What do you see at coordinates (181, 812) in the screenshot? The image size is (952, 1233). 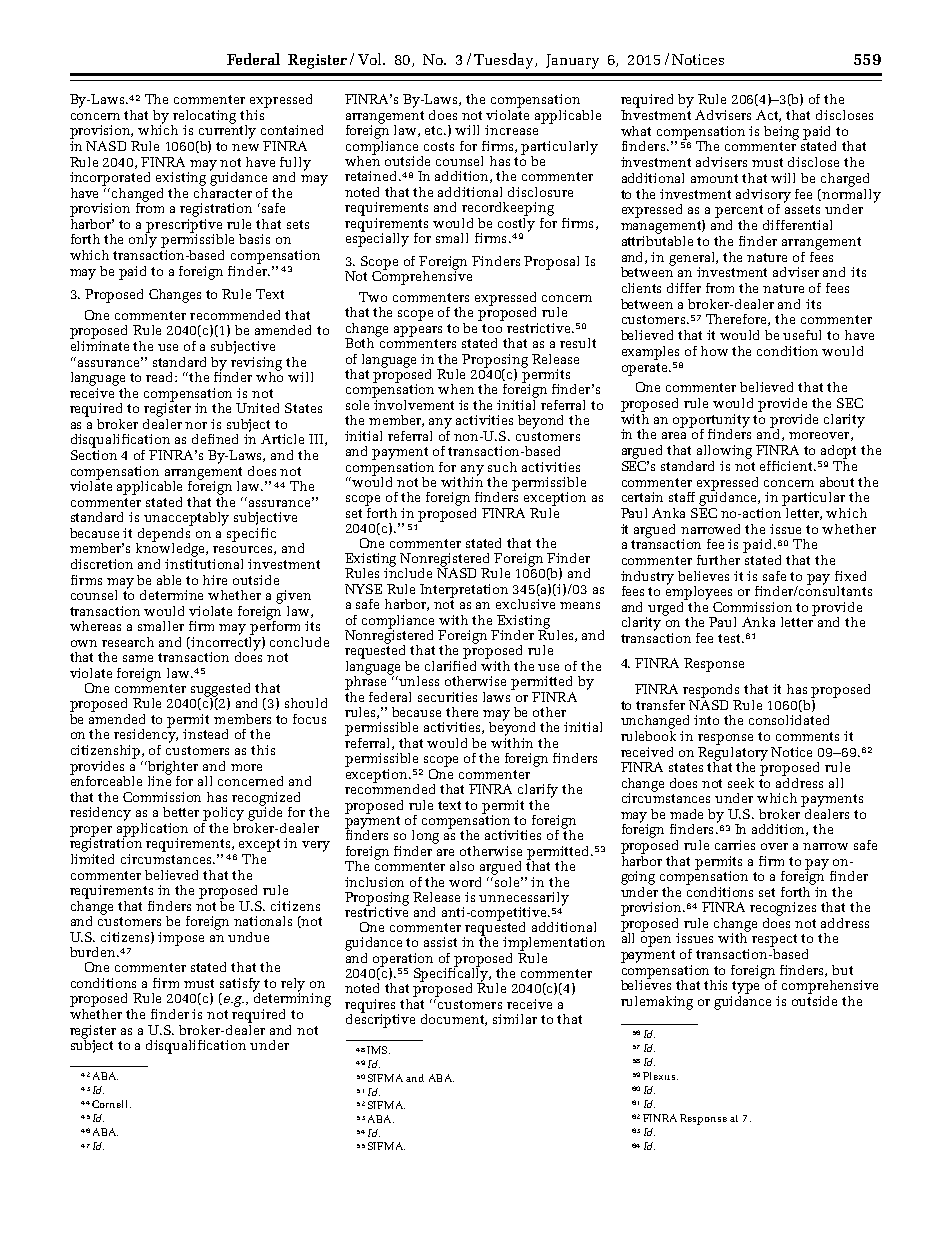 I see `better` at bounding box center [181, 812].
